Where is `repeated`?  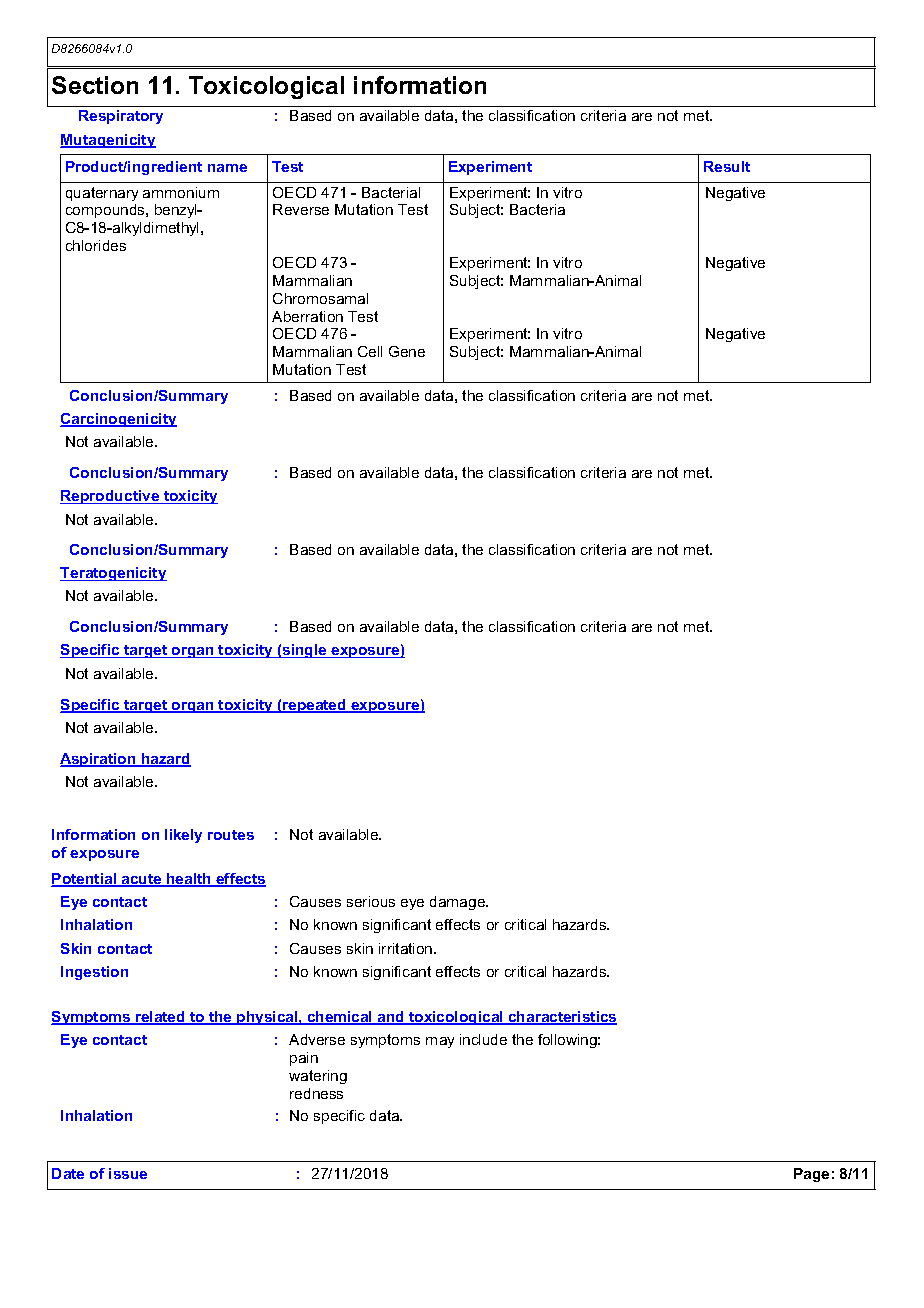
repeated is located at coordinates (314, 706).
